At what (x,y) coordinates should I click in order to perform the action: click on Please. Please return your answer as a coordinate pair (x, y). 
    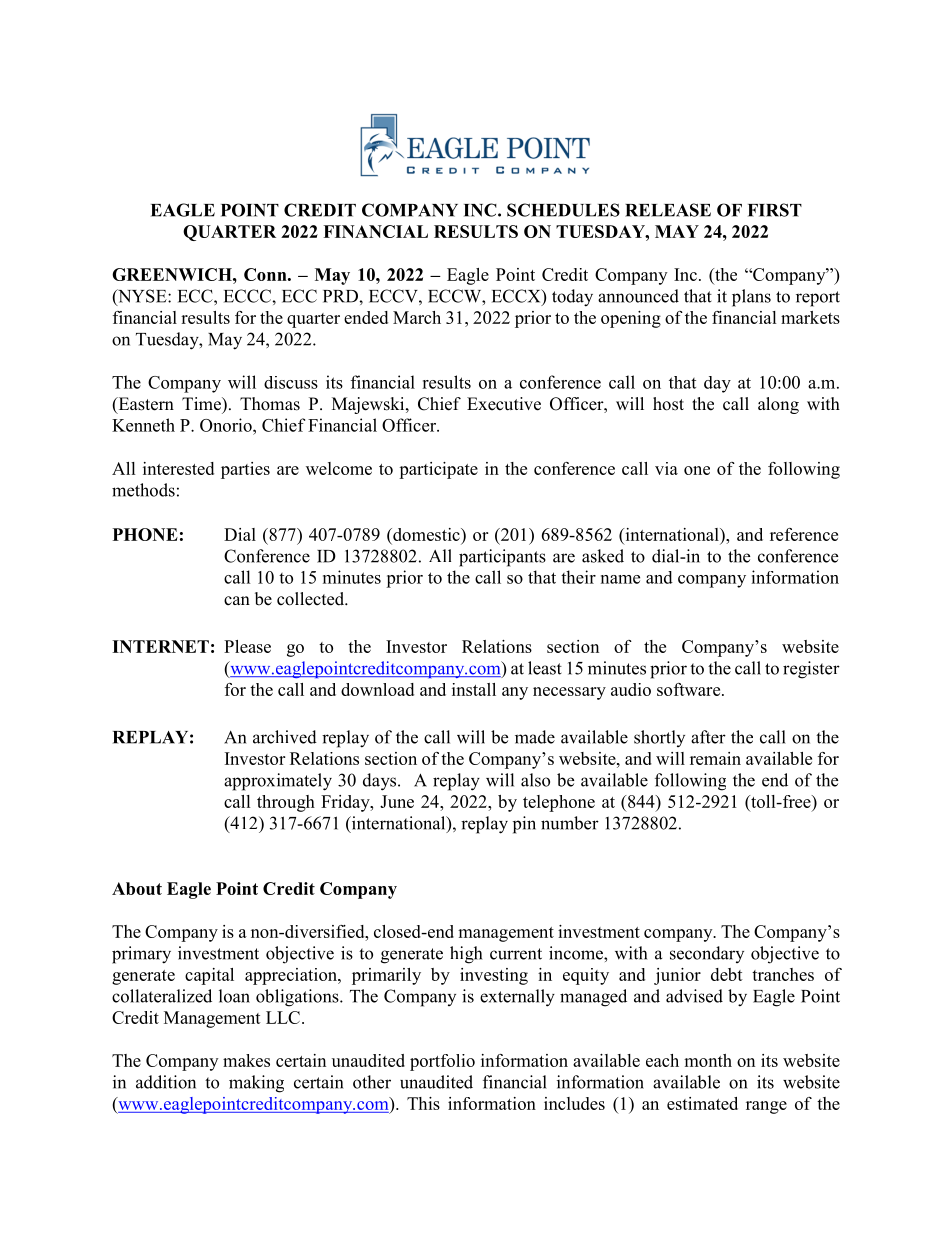
    Looking at the image, I should click on (247, 646).
